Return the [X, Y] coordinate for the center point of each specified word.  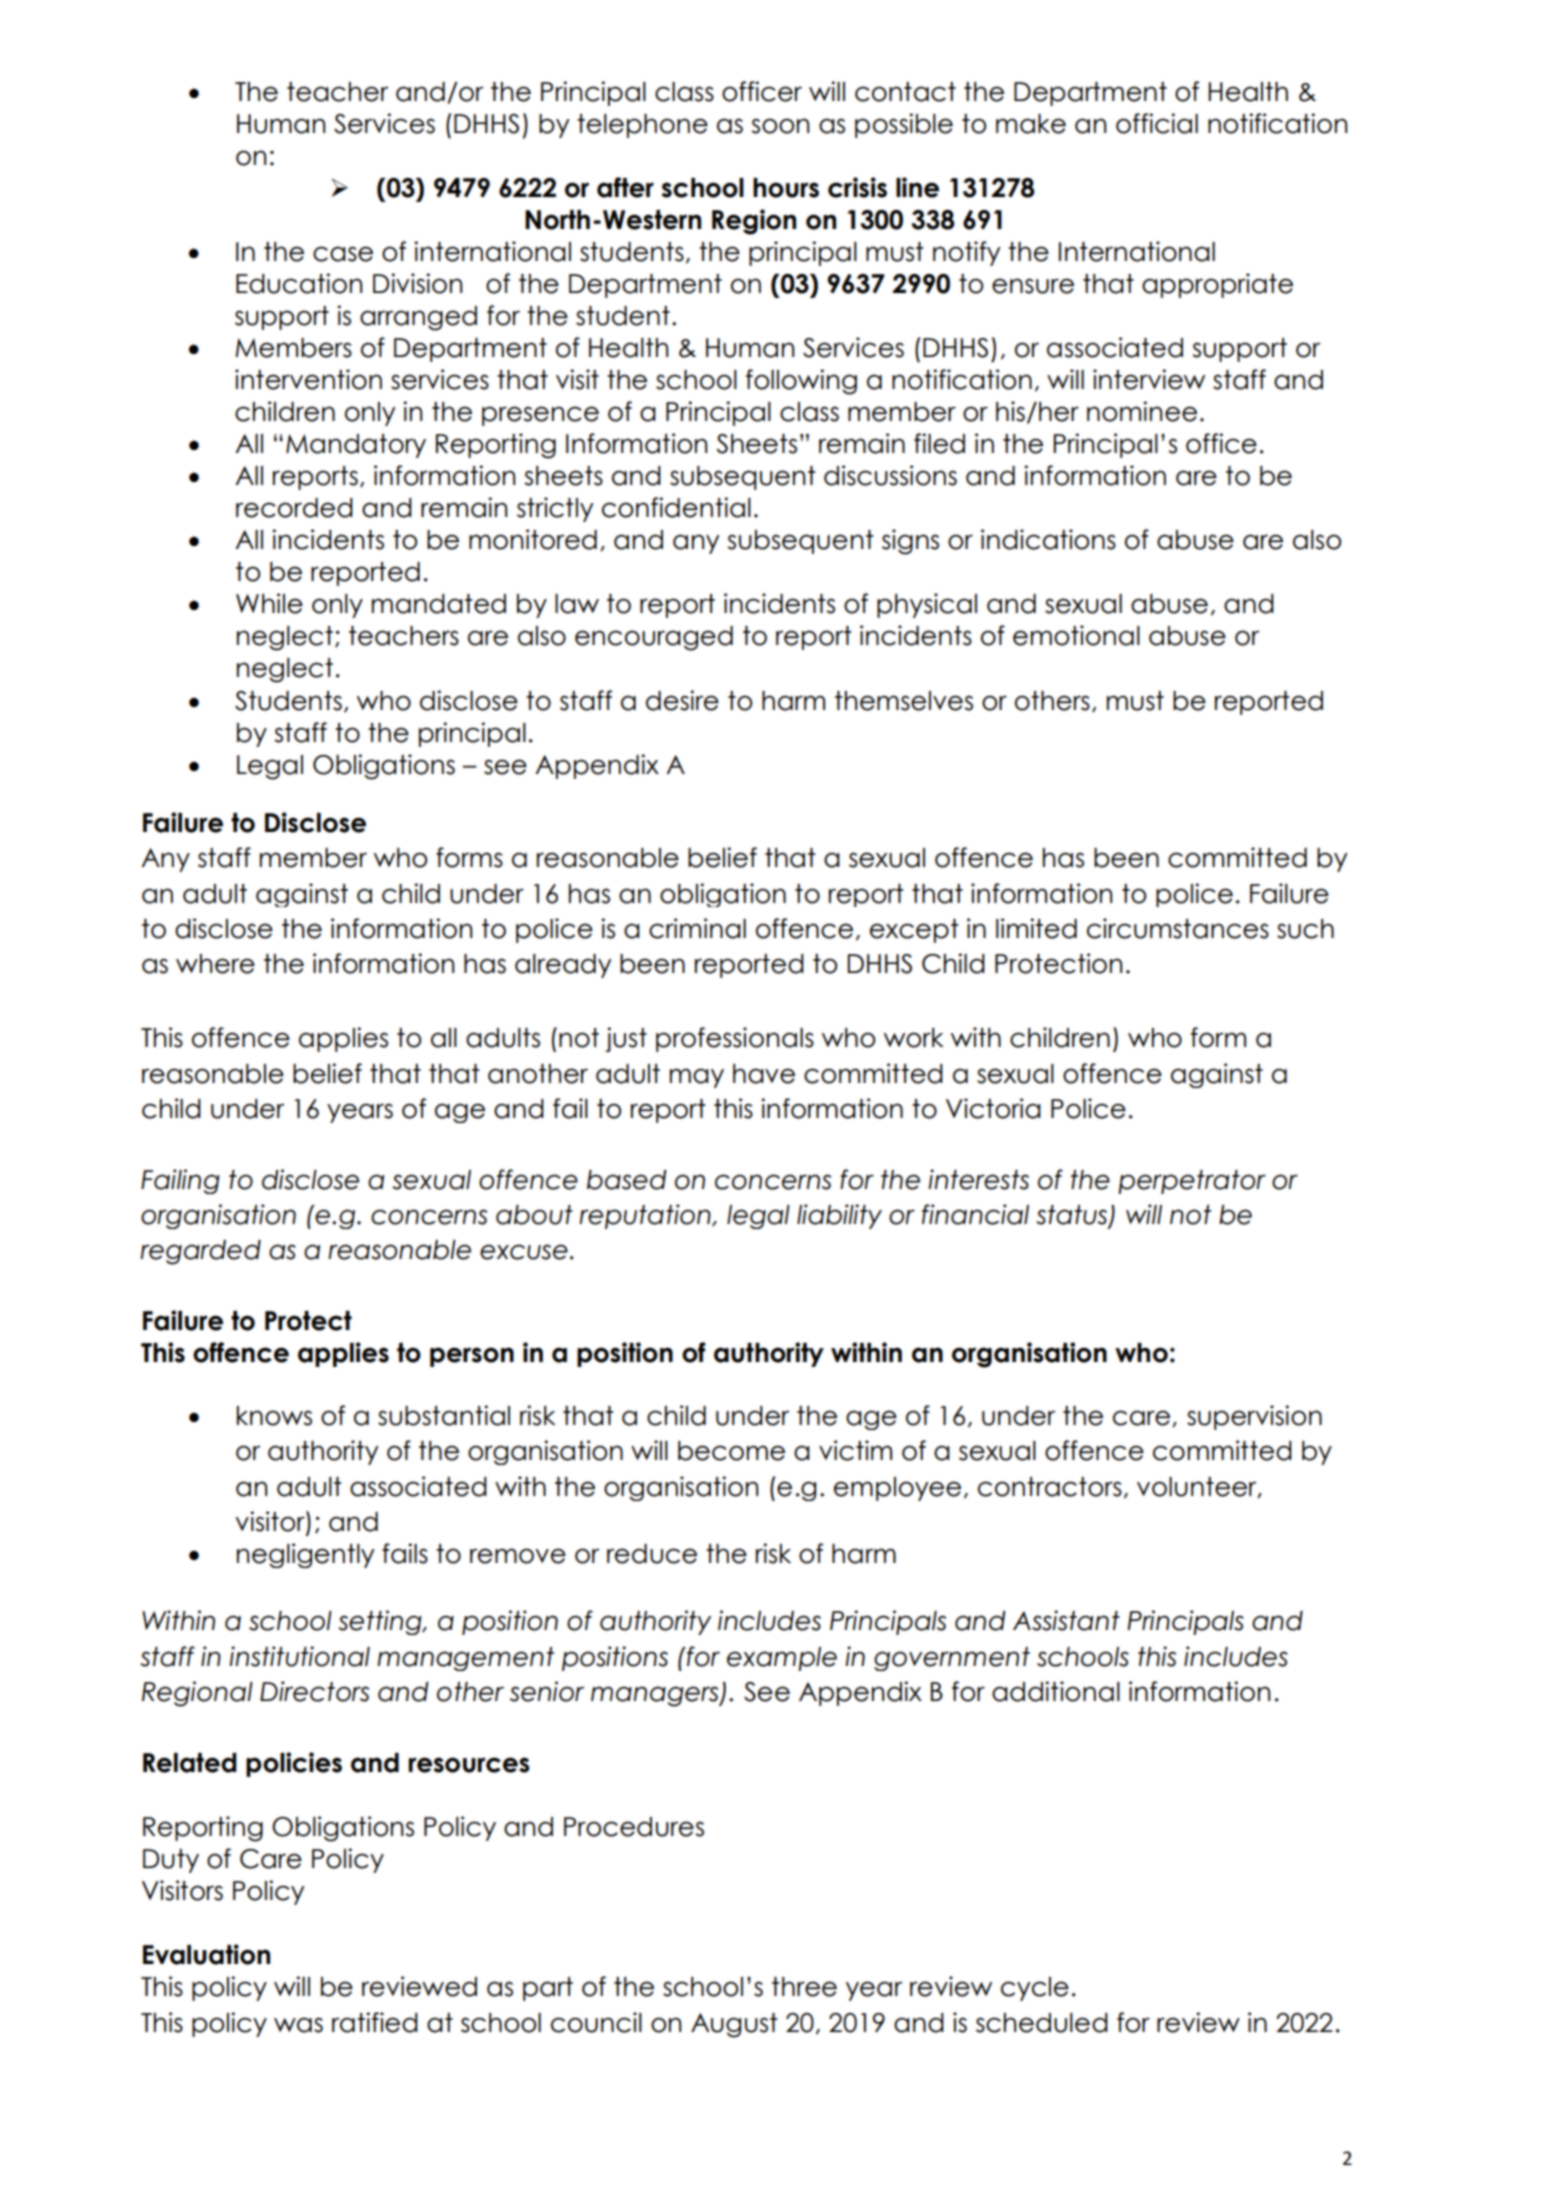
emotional [1076, 635]
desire [682, 700]
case [343, 254]
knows [274, 1416]
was [298, 2025]
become [731, 1451]
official [1157, 123]
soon [780, 126]
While [269, 603]
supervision [1254, 1417]
